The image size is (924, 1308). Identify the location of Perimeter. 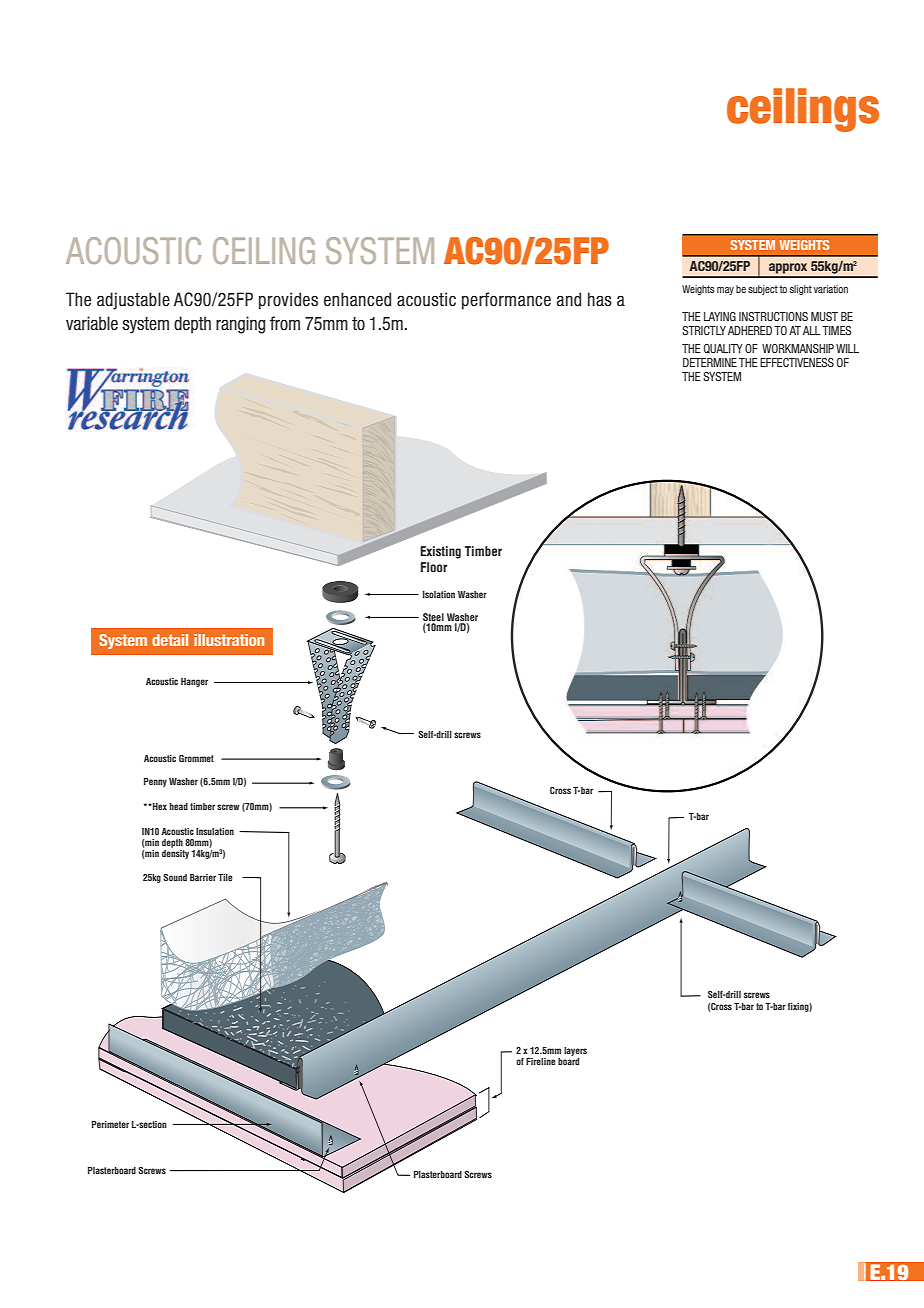
(110, 1124).
